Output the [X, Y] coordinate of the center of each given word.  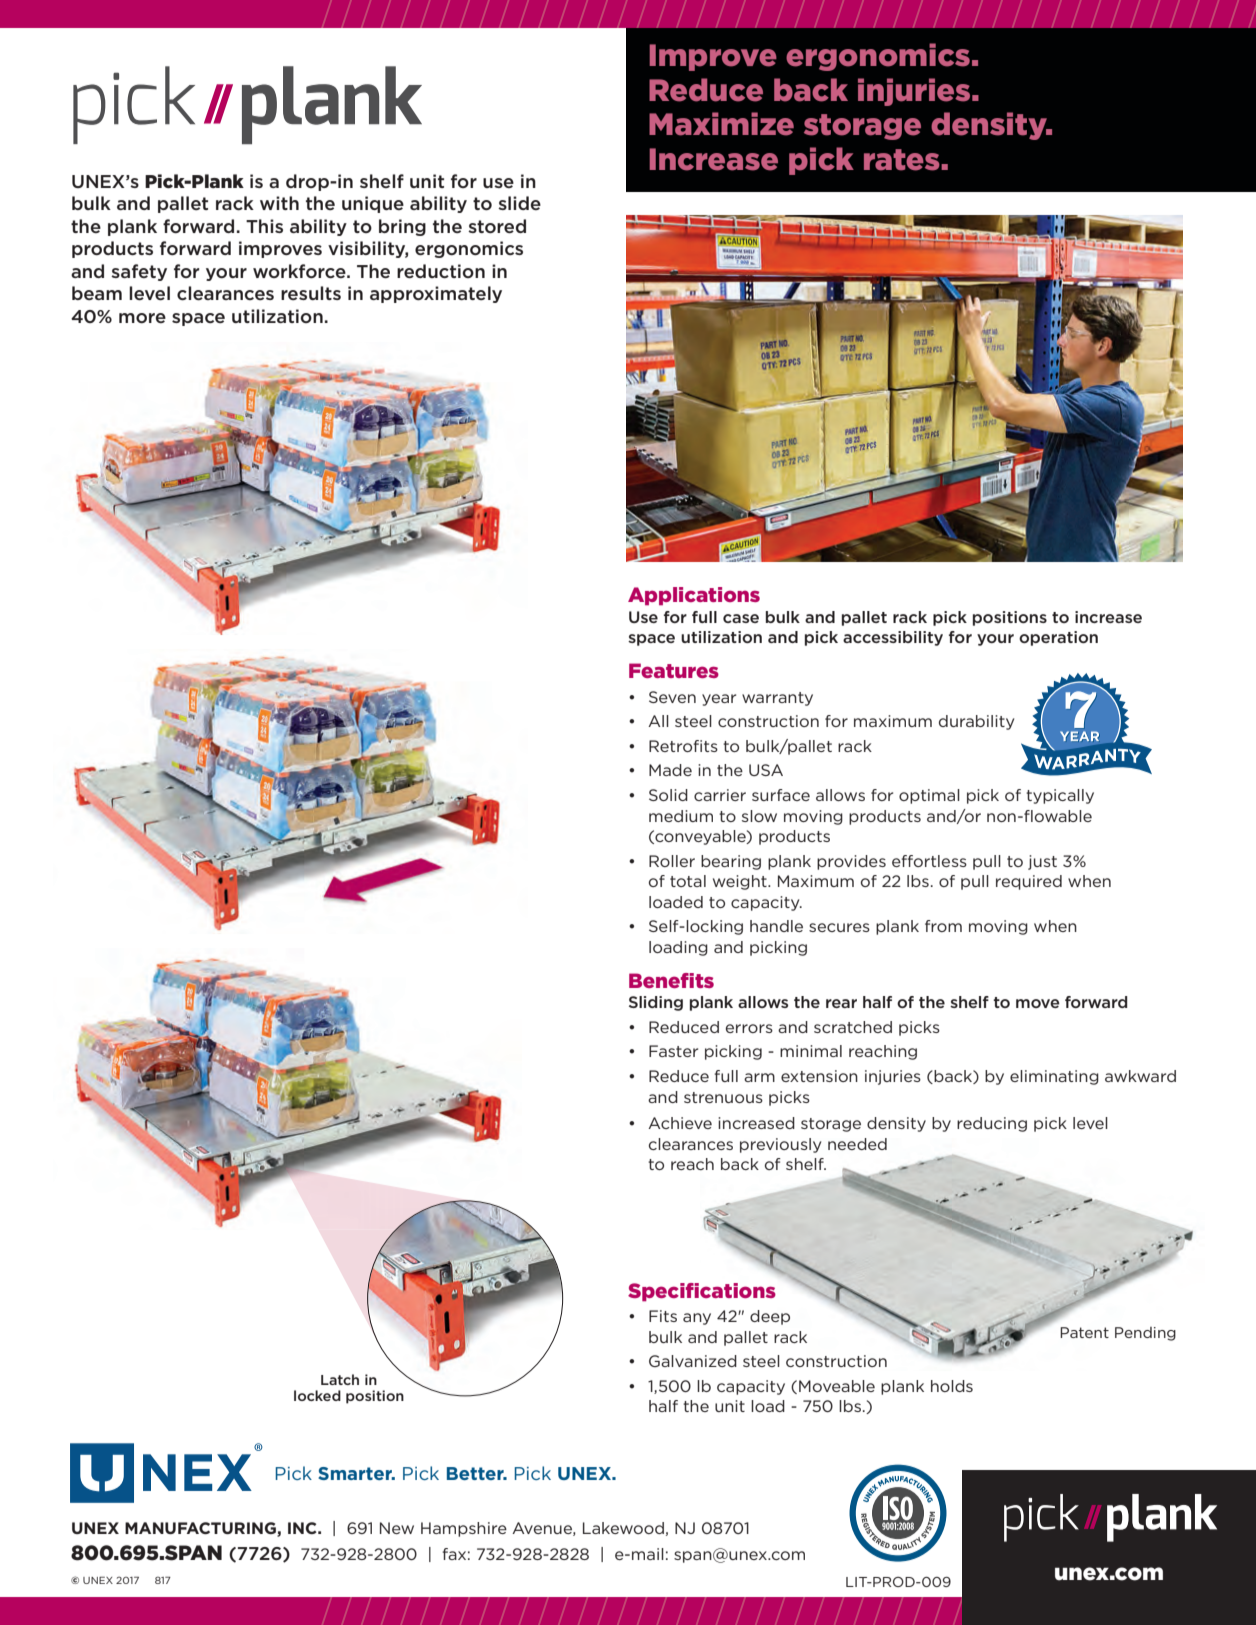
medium [681, 816]
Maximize [721, 124]
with [279, 203]
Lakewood [623, 1528]
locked [317, 1395]
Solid [668, 795]
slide [519, 203]
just [1042, 862]
